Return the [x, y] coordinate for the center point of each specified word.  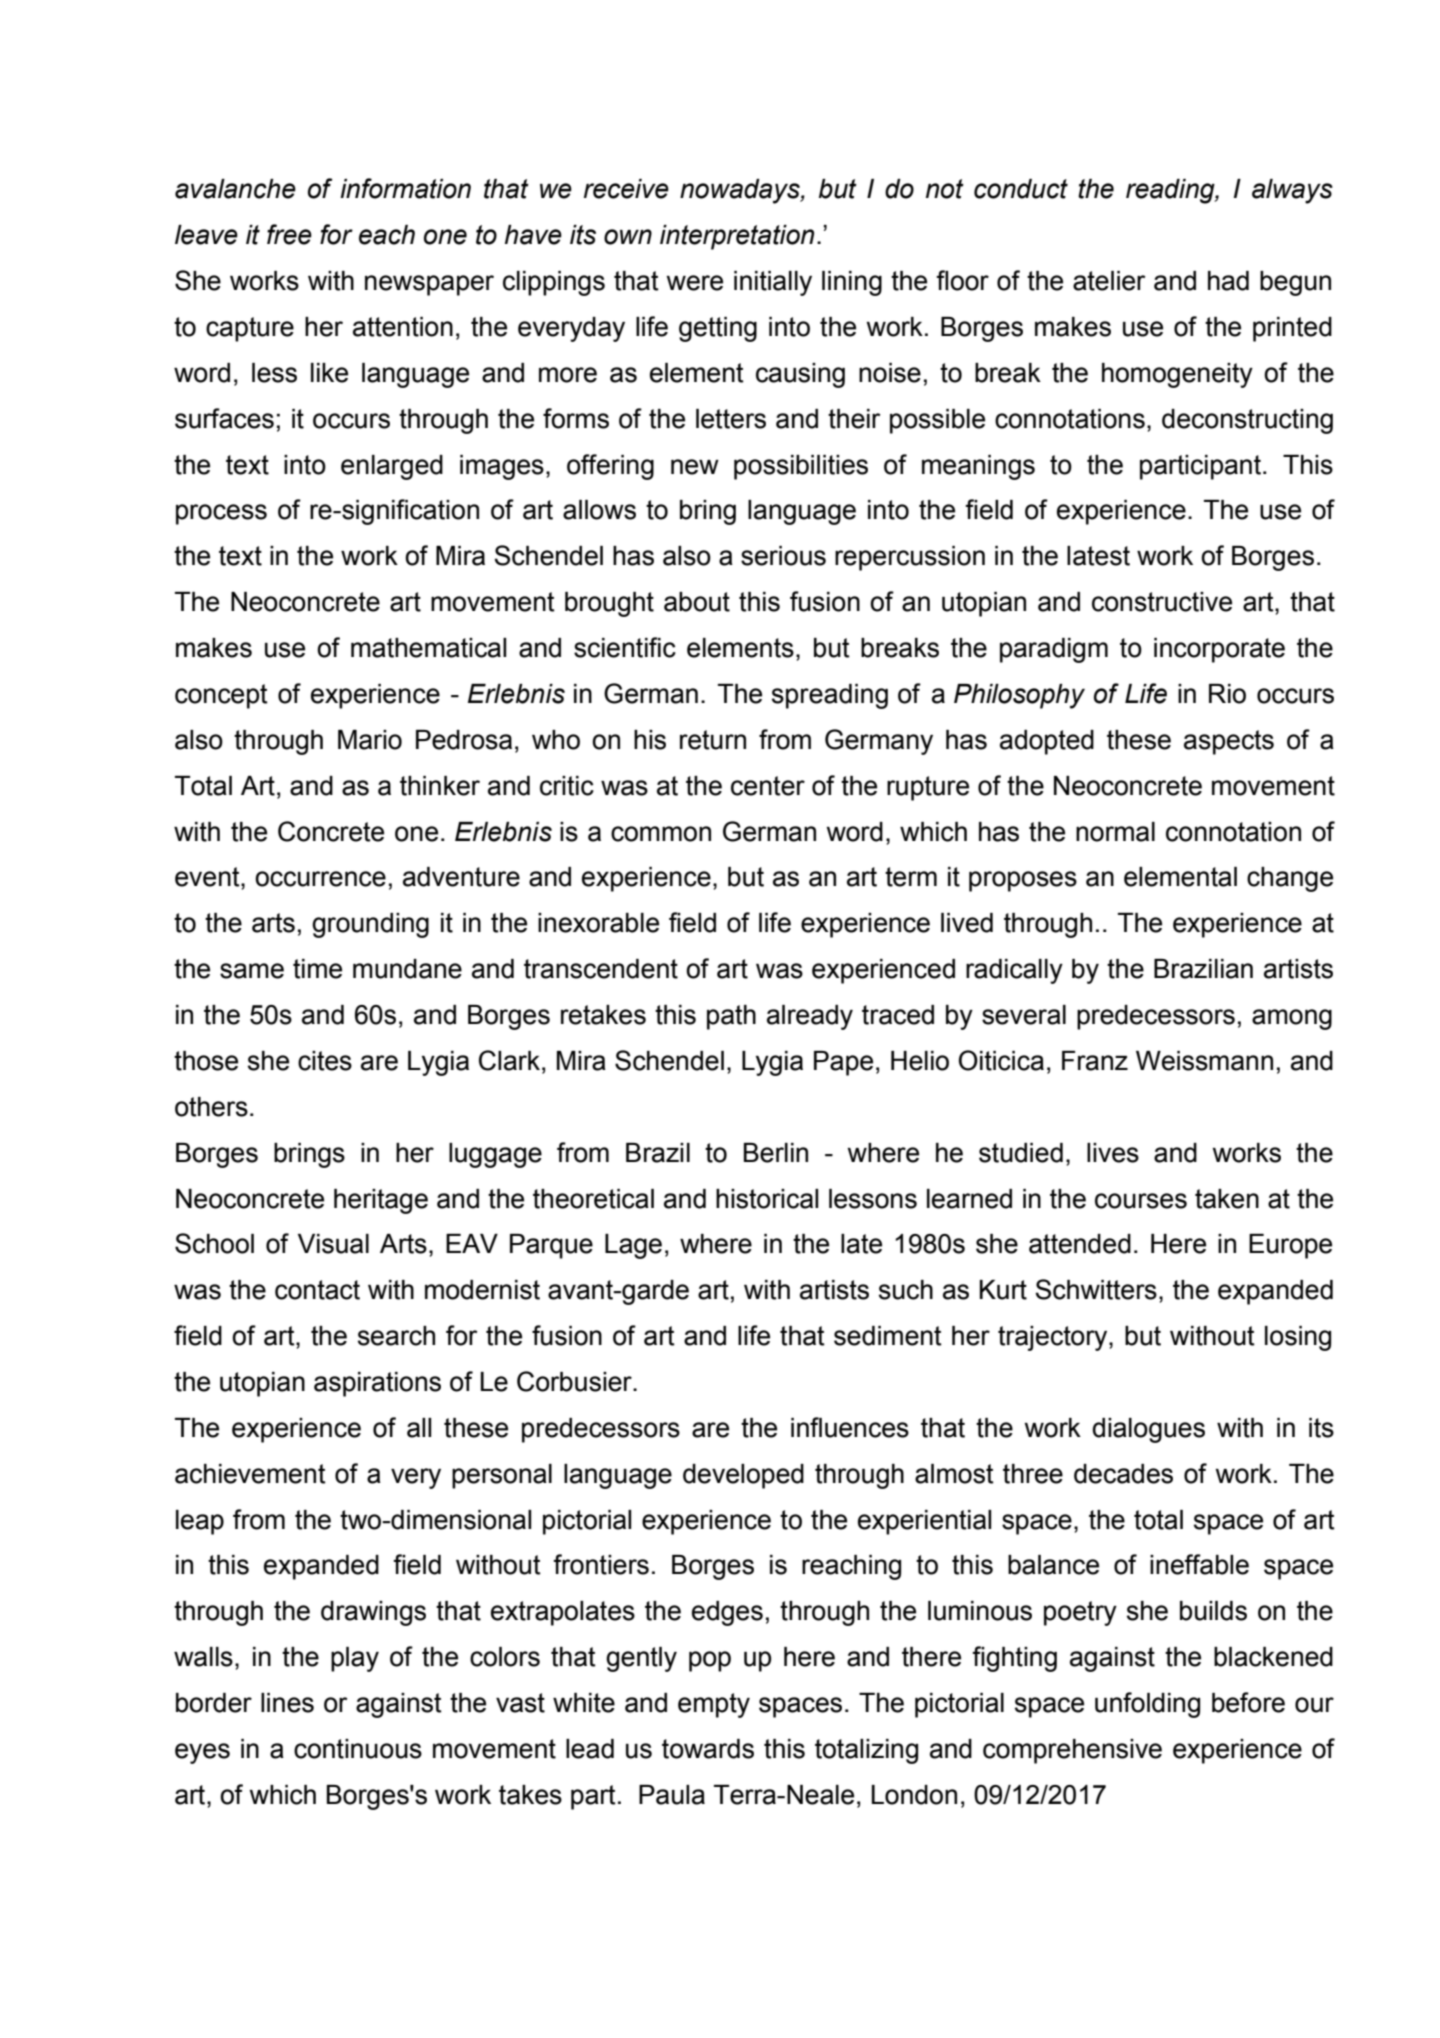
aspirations [377, 1384]
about [697, 602]
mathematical [428, 648]
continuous [358, 1749]
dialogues [1148, 1430]
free [289, 234]
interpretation [737, 237]
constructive [1162, 602]
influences [850, 1427]
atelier [1109, 281]
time [317, 969]
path [731, 1017]
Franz [1095, 1061]
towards [708, 1749]
